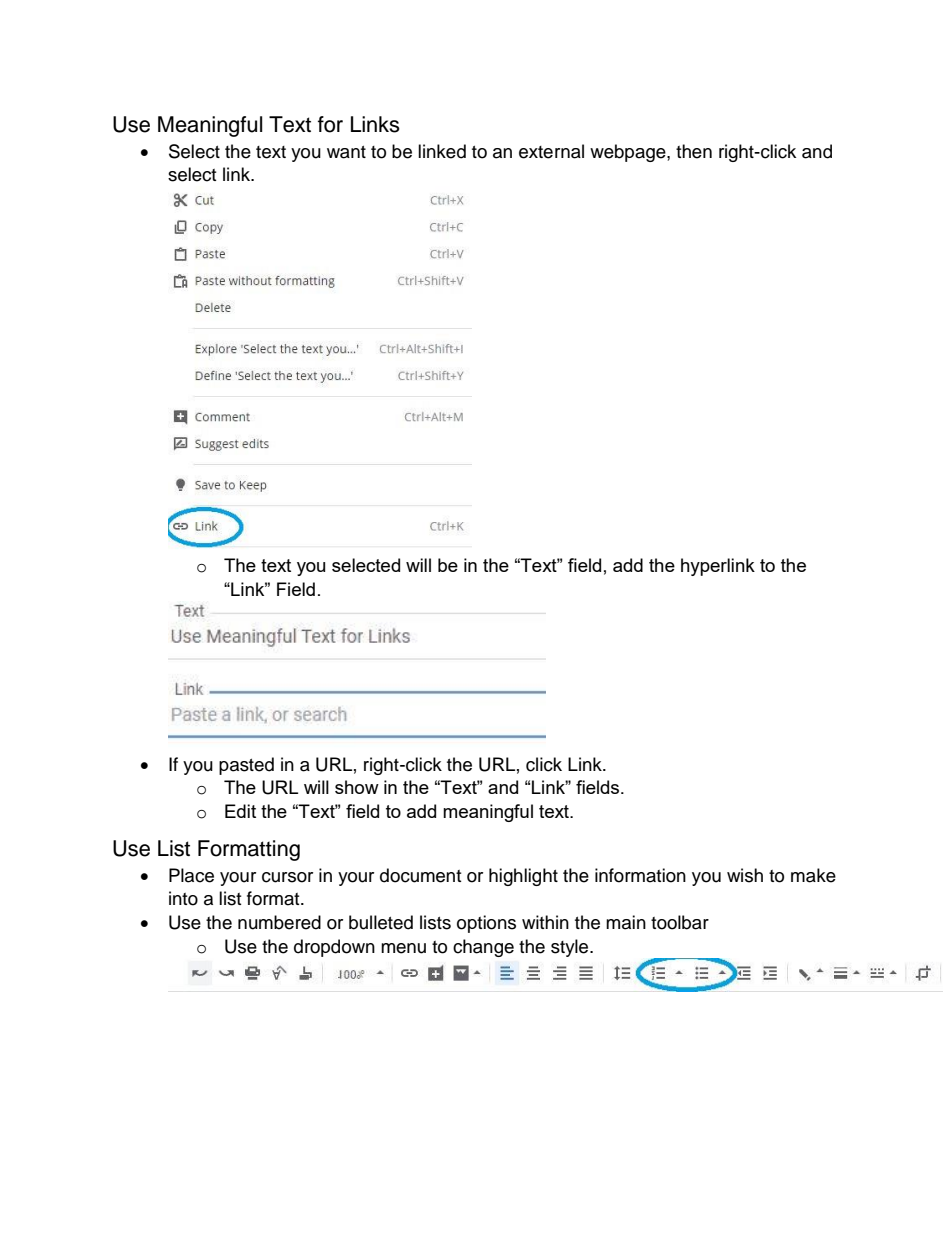  Describe the element at coordinates (694, 151) in the document. I see `then` at that location.
